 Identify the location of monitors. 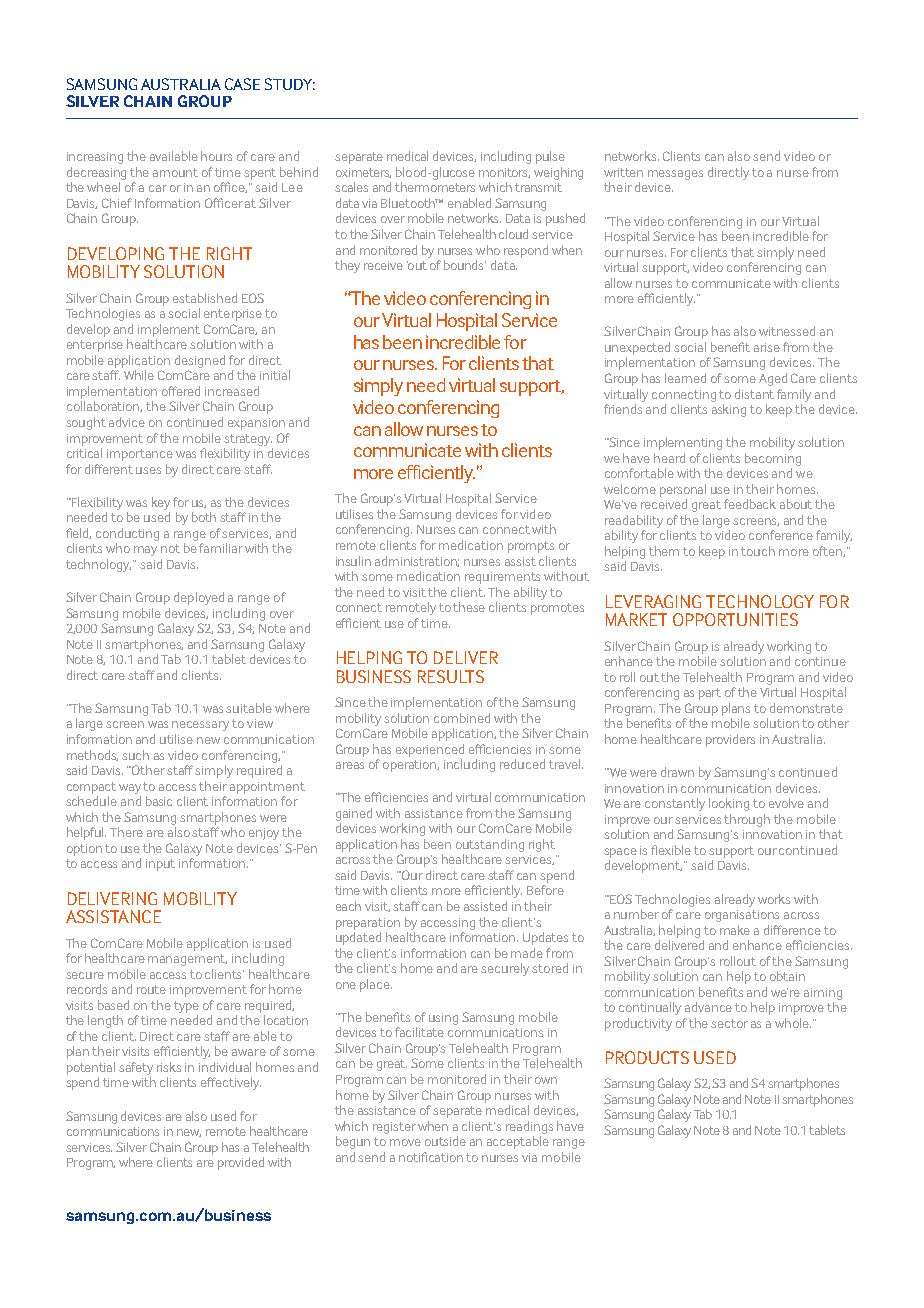
(504, 173).
